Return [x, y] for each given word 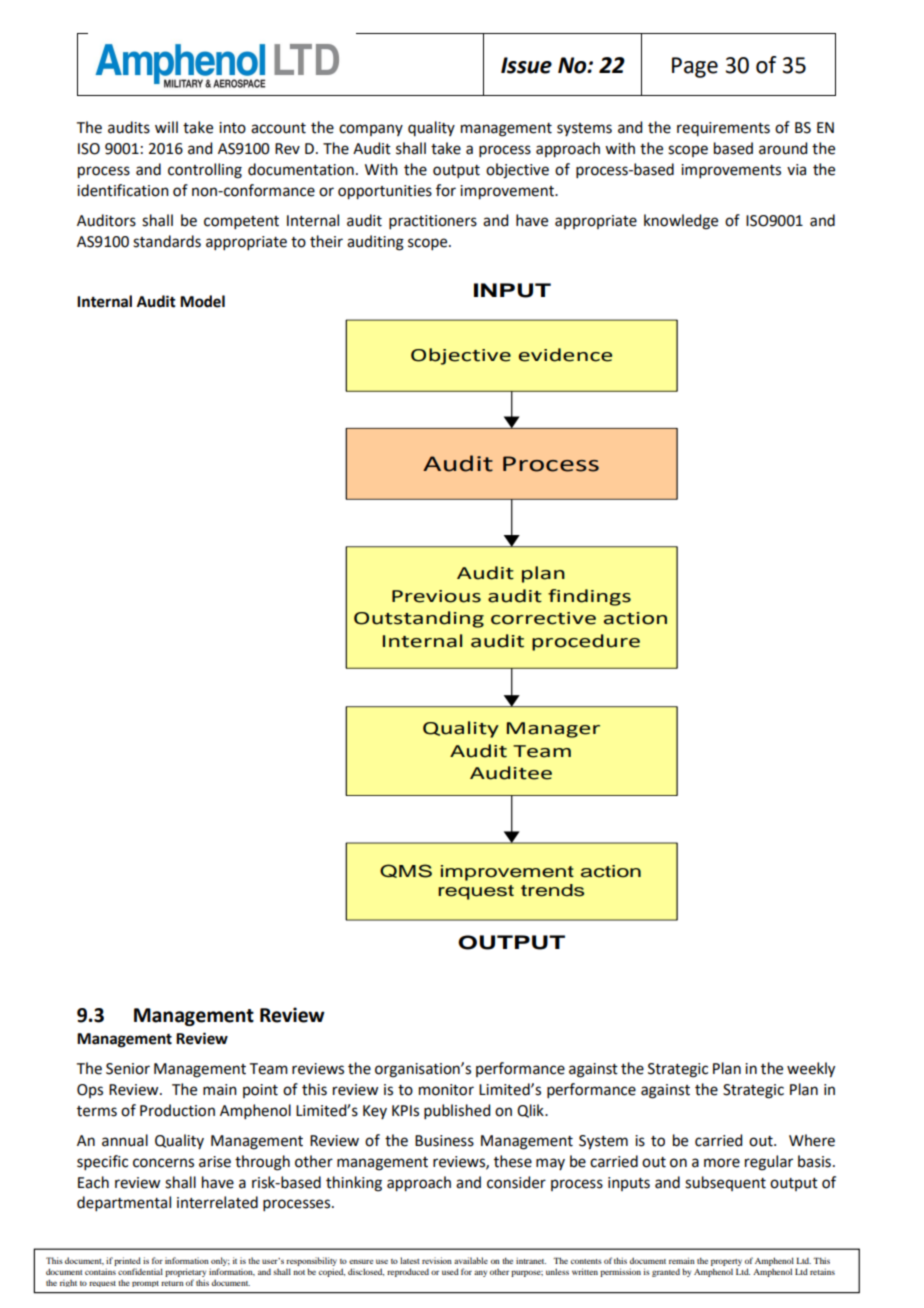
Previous [436, 596]
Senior [128, 1069]
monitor [446, 1090]
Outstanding [419, 619]
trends [552, 890]
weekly [811, 1070]
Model [202, 301]
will [166, 127]
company [371, 130]
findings [589, 597]
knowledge [681, 222]
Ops [90, 1091]
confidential [140, 1271]
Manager [553, 730]
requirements [723, 129]
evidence [565, 355]
